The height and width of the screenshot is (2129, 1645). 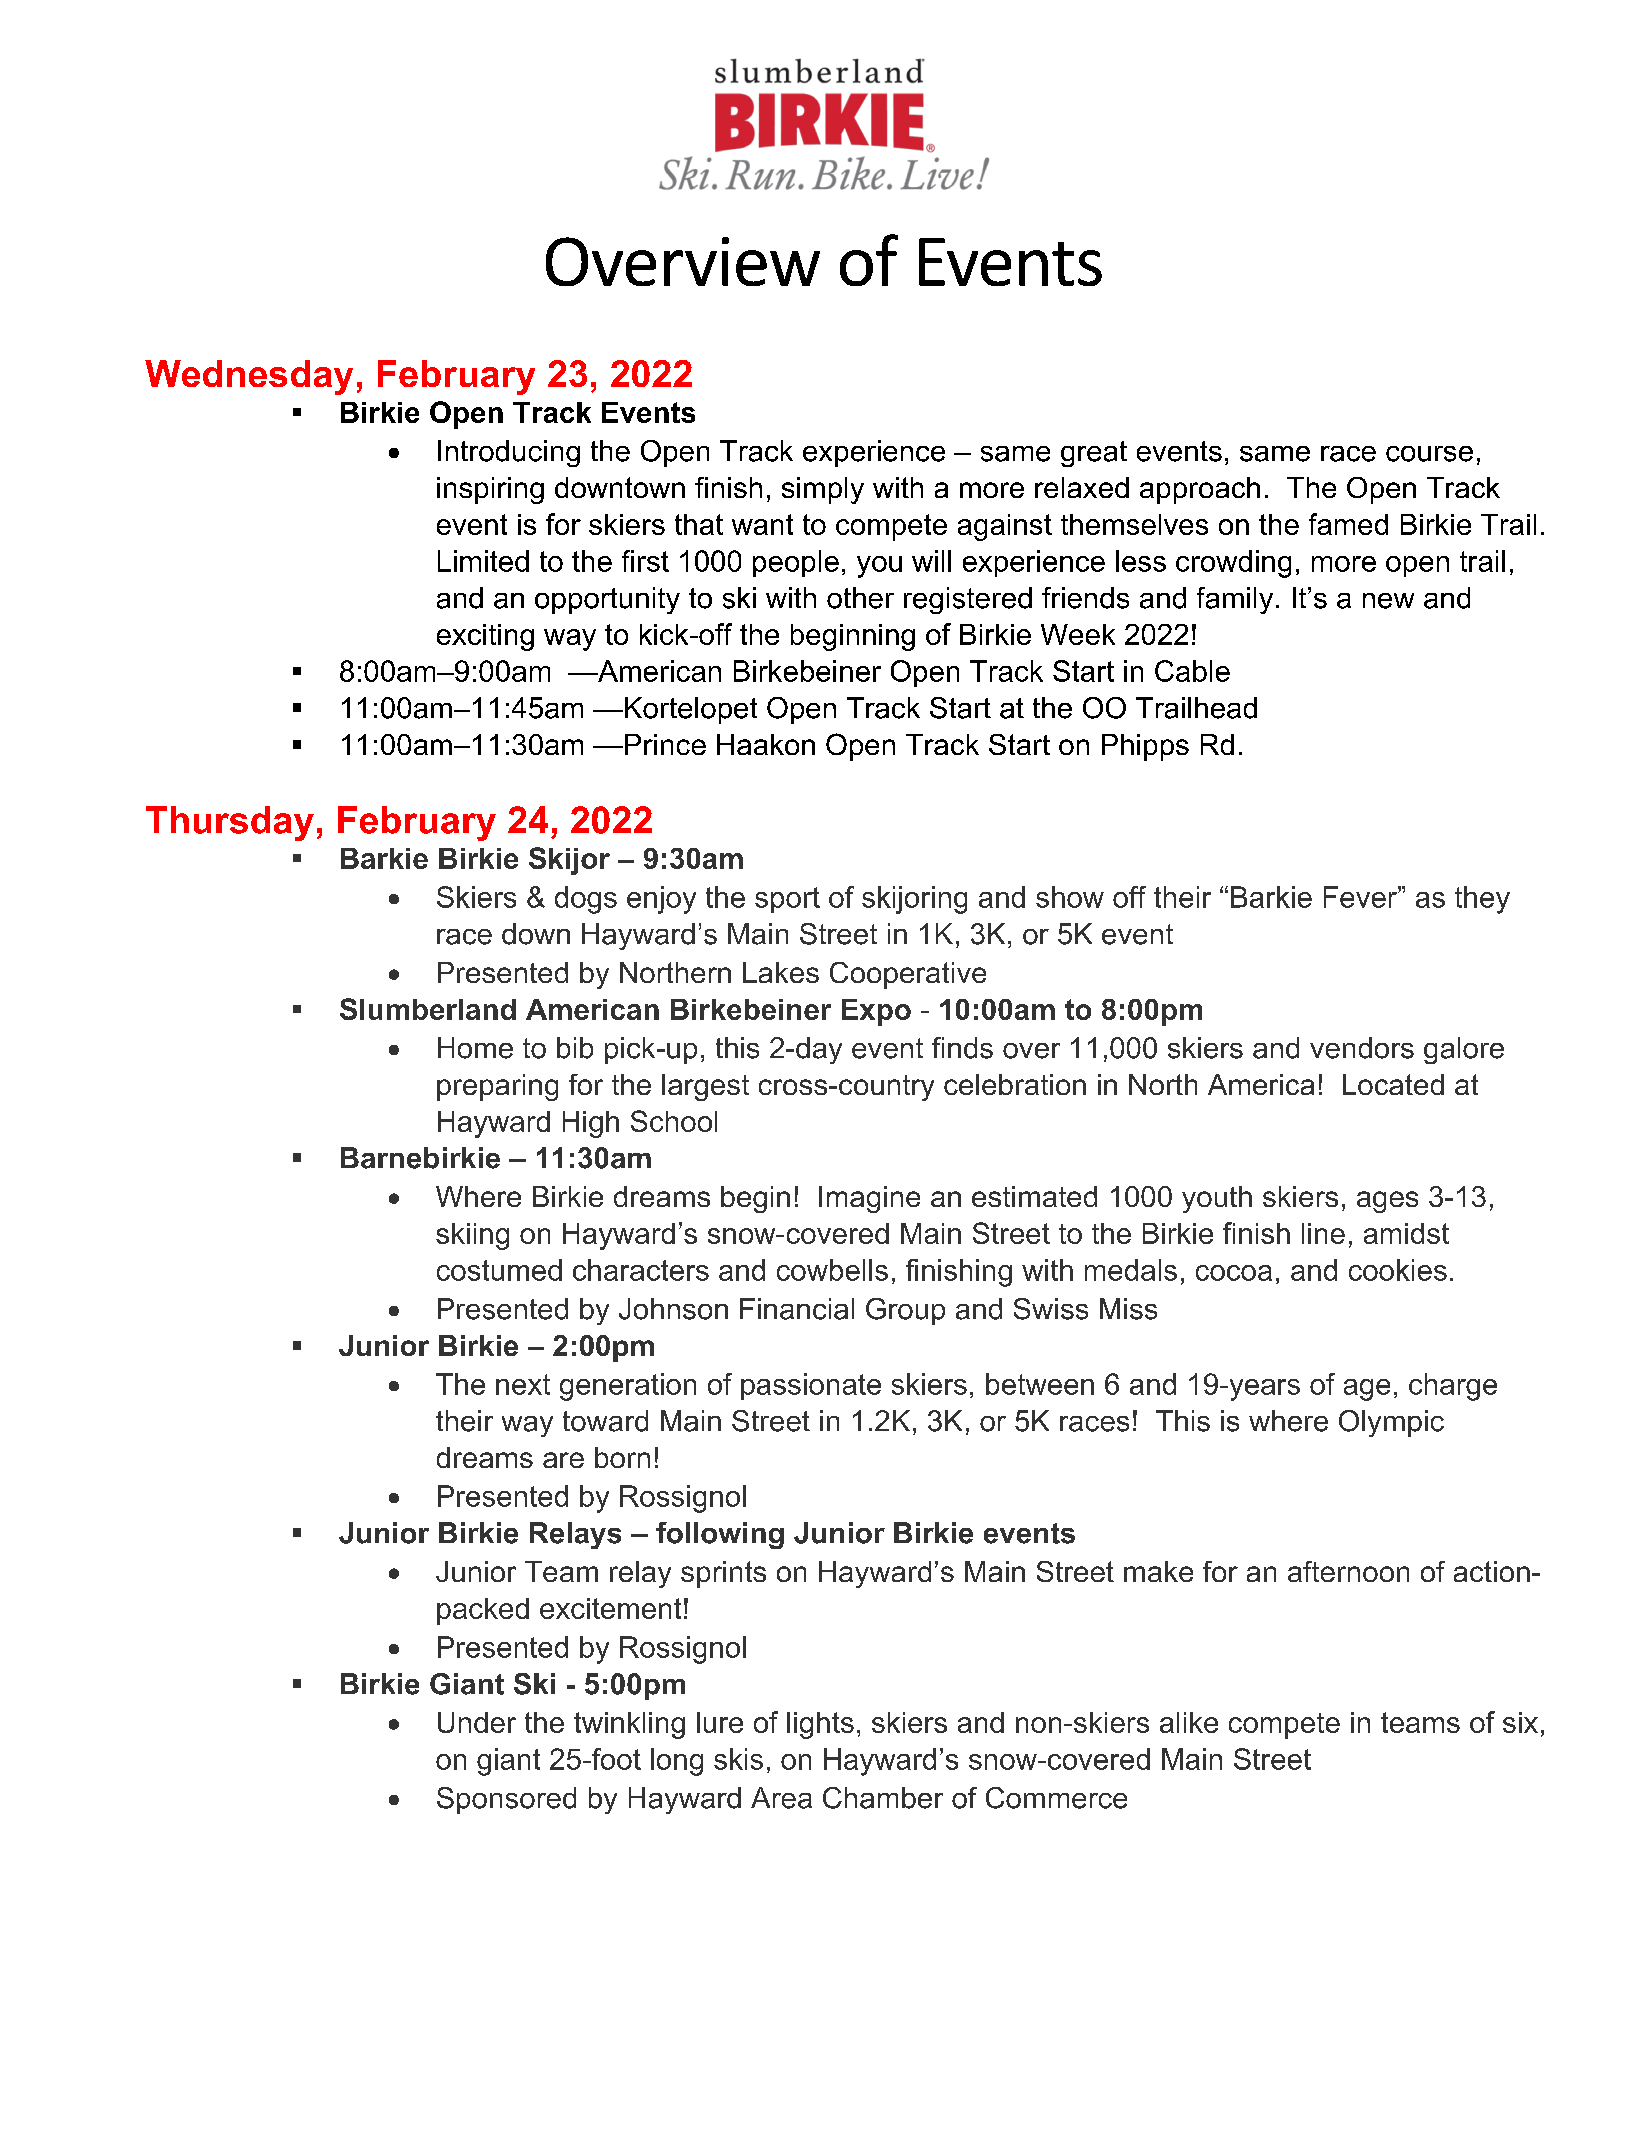 I want to click on Chamber, so click(x=883, y=1798).
